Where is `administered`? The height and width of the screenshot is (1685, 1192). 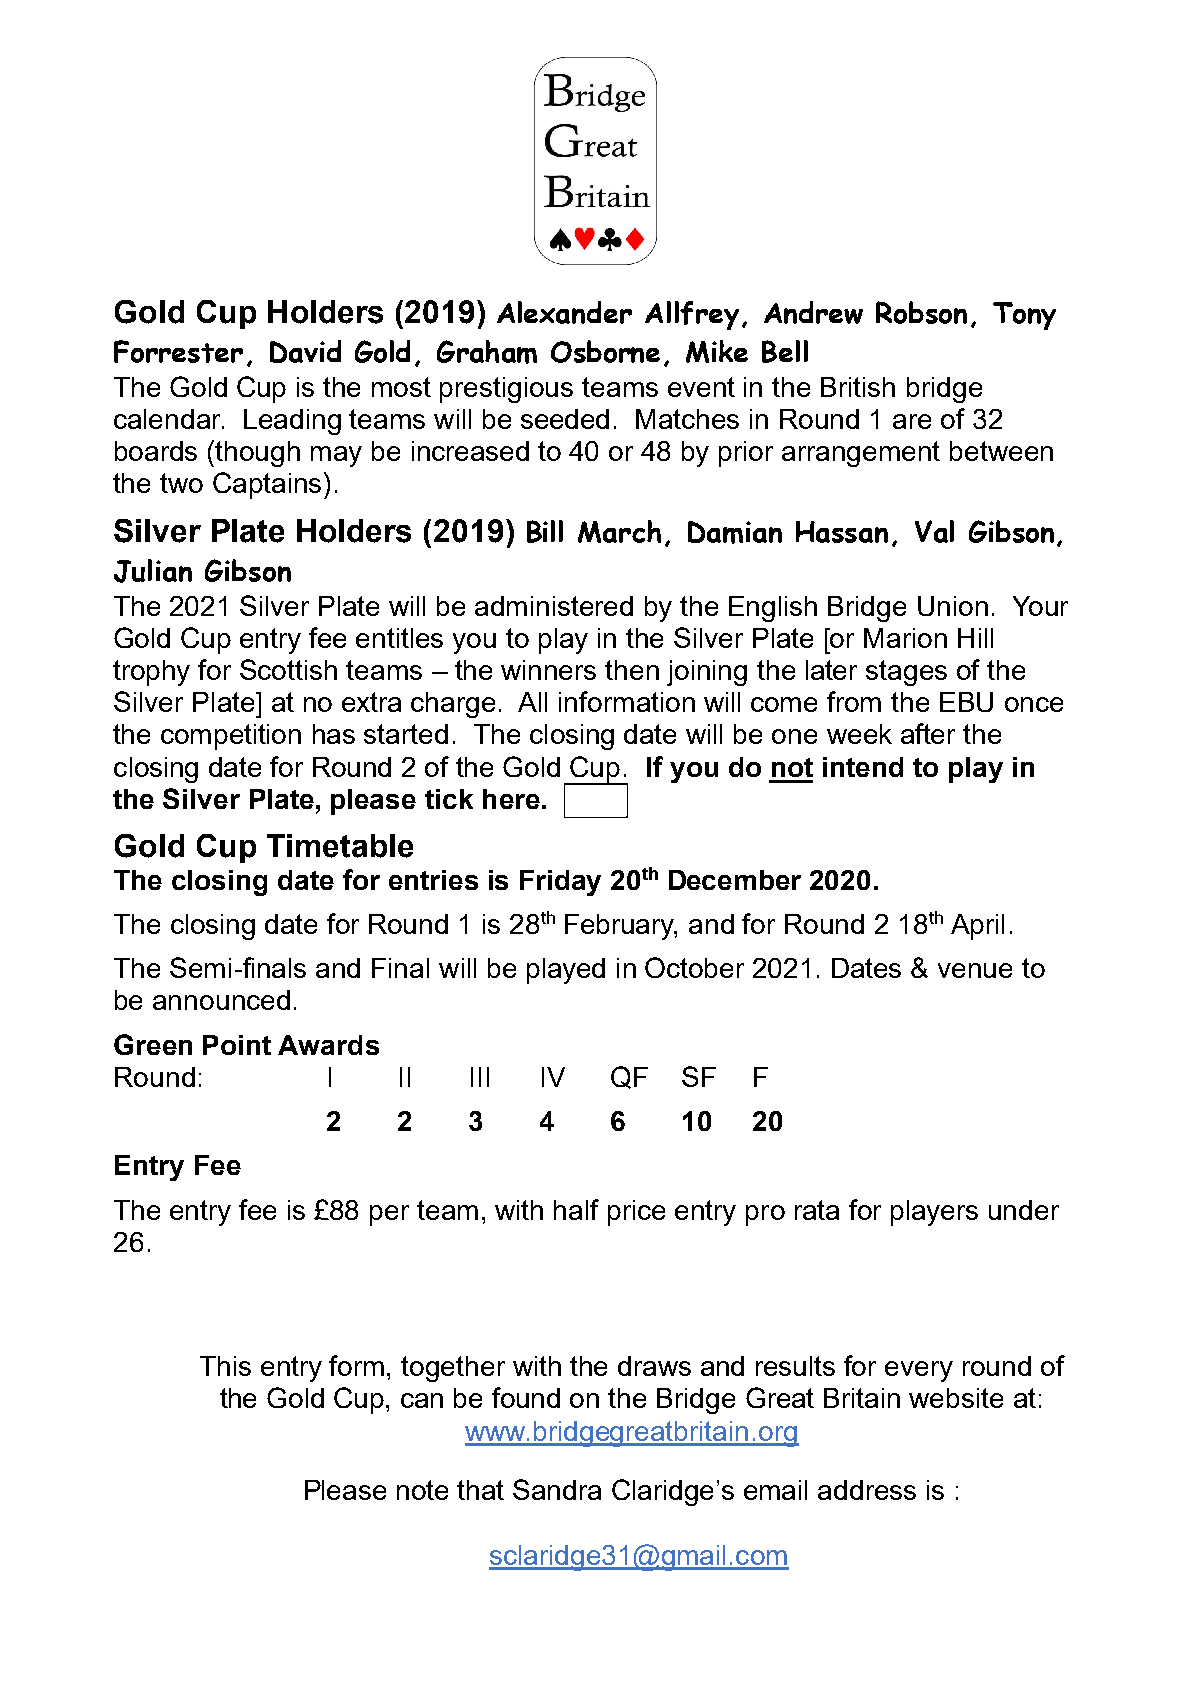 administered is located at coordinates (554, 606).
